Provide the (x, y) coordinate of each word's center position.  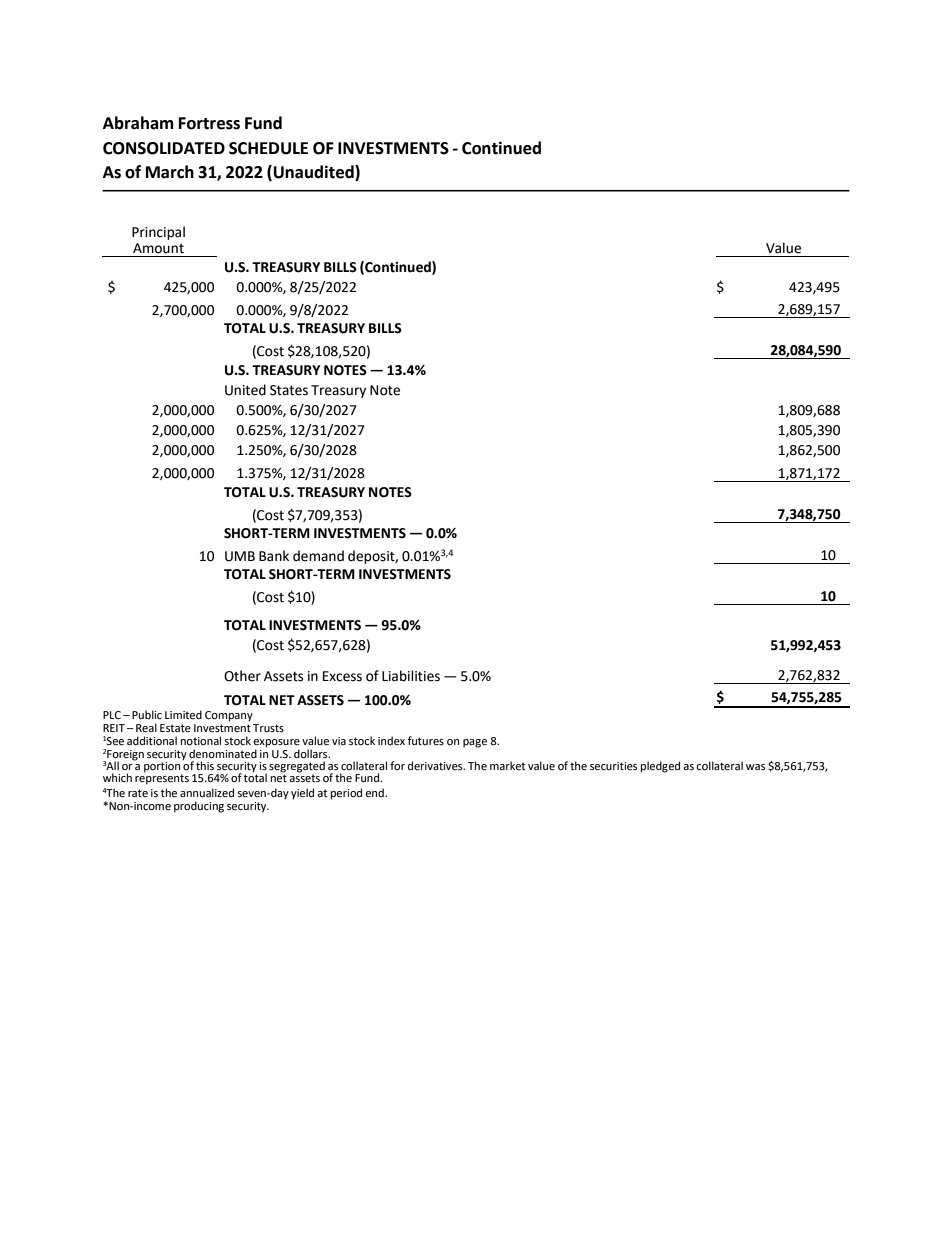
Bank (274, 556)
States (289, 390)
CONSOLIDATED (164, 148)
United (245, 390)
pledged (660, 767)
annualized (207, 793)
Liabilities (411, 676)
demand (318, 556)
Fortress (209, 123)
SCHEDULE (268, 148)
